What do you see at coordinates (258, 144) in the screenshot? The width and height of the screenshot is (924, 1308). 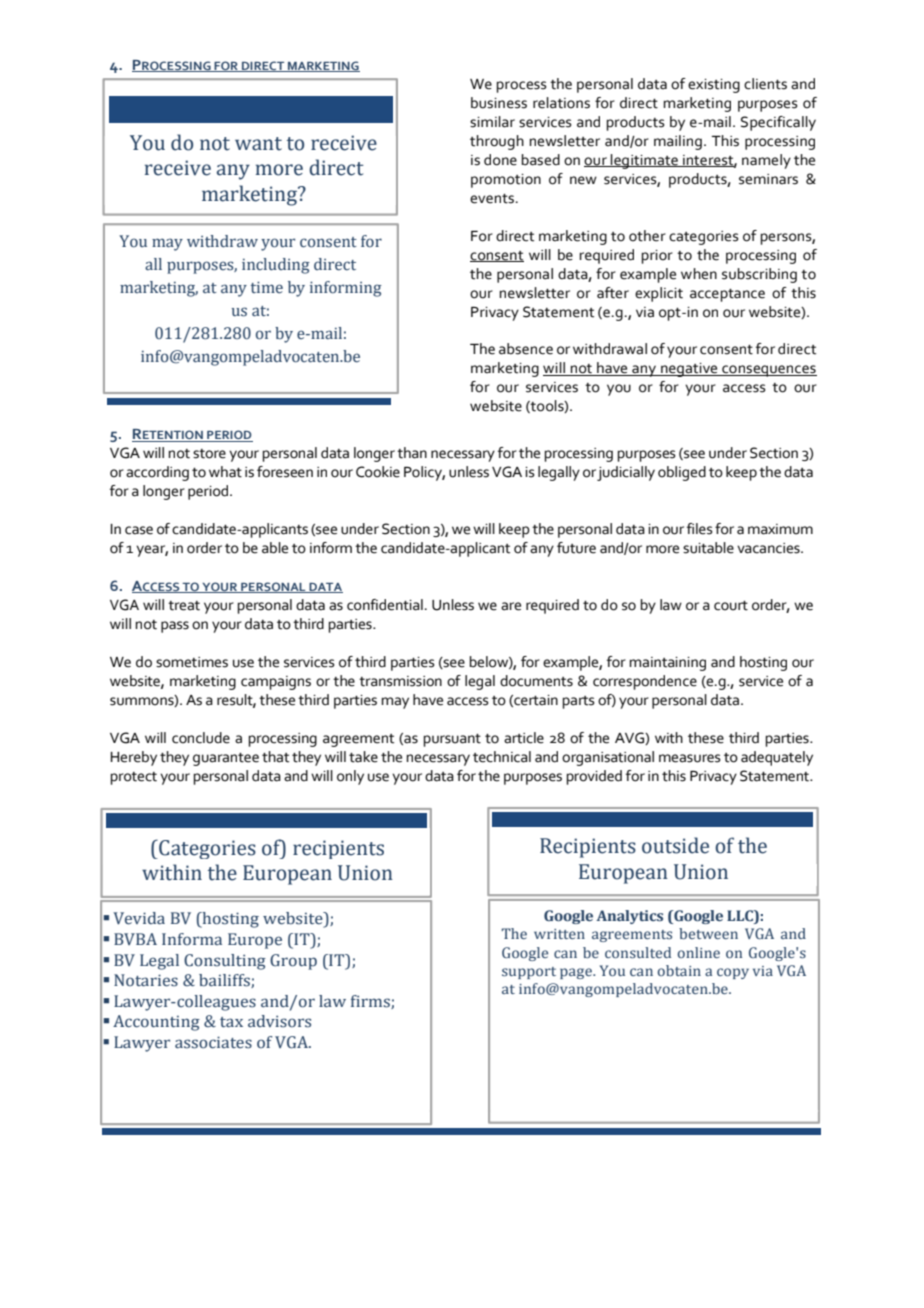 I see `want` at bounding box center [258, 144].
